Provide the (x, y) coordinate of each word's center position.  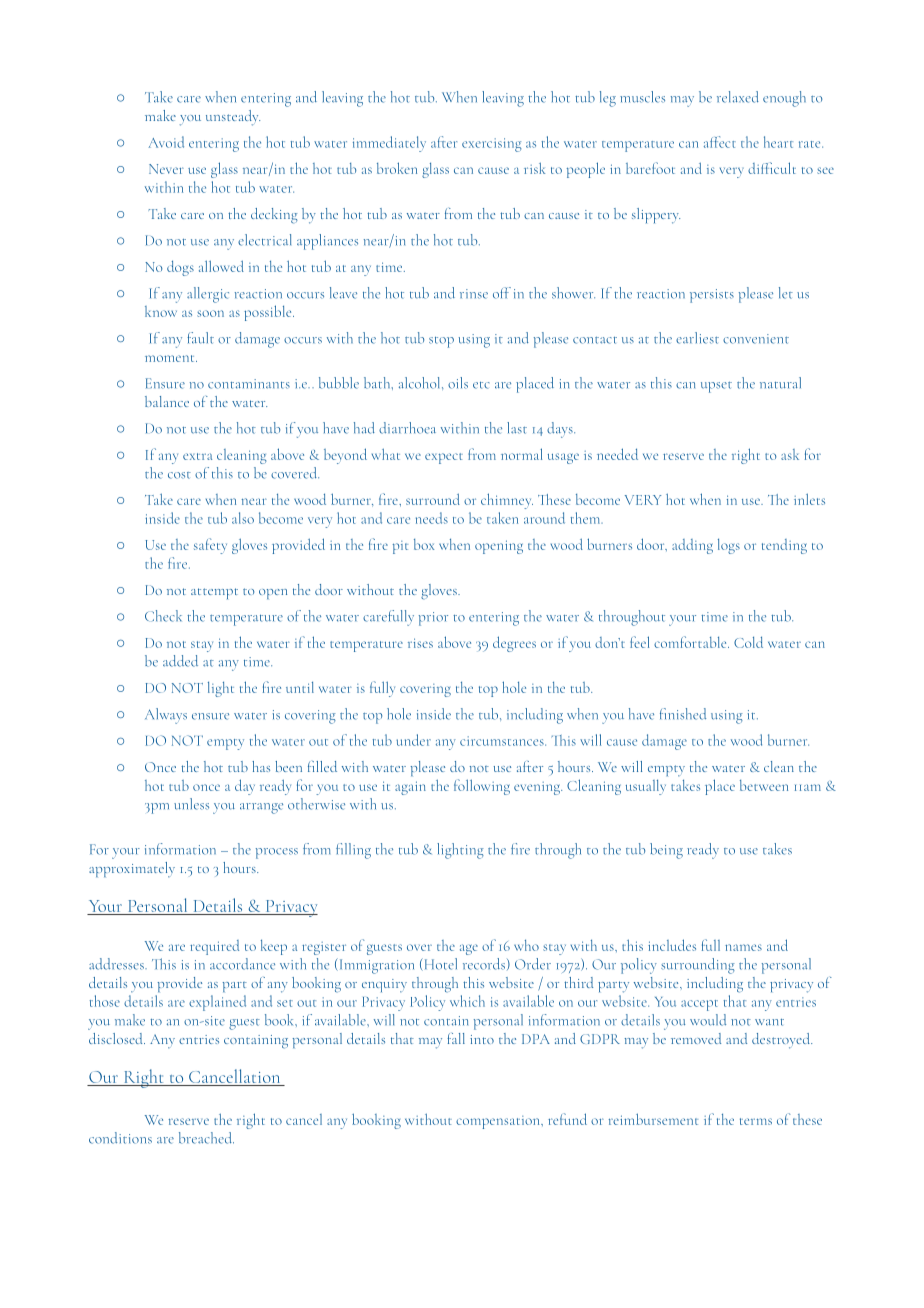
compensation (499, 1122)
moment (171, 358)
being (666, 851)
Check (163, 616)
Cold (748, 642)
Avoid (166, 142)
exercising (492, 145)
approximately (132, 869)
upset (716, 387)
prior (433, 619)
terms (756, 1121)
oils (458, 383)
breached (206, 1138)
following (482, 787)
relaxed (738, 97)
